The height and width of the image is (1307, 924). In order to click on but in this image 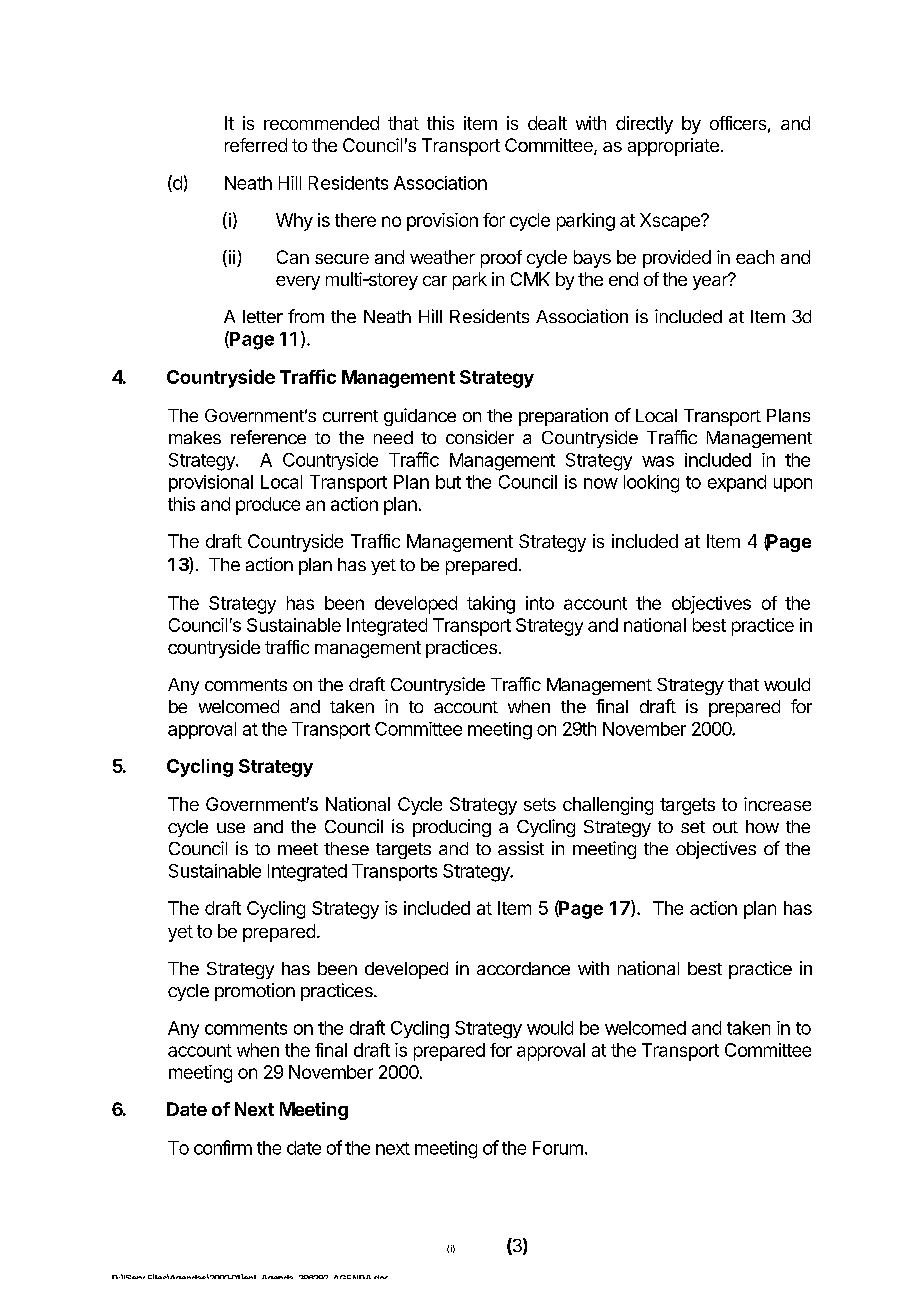, I will do `click(448, 482)`.
